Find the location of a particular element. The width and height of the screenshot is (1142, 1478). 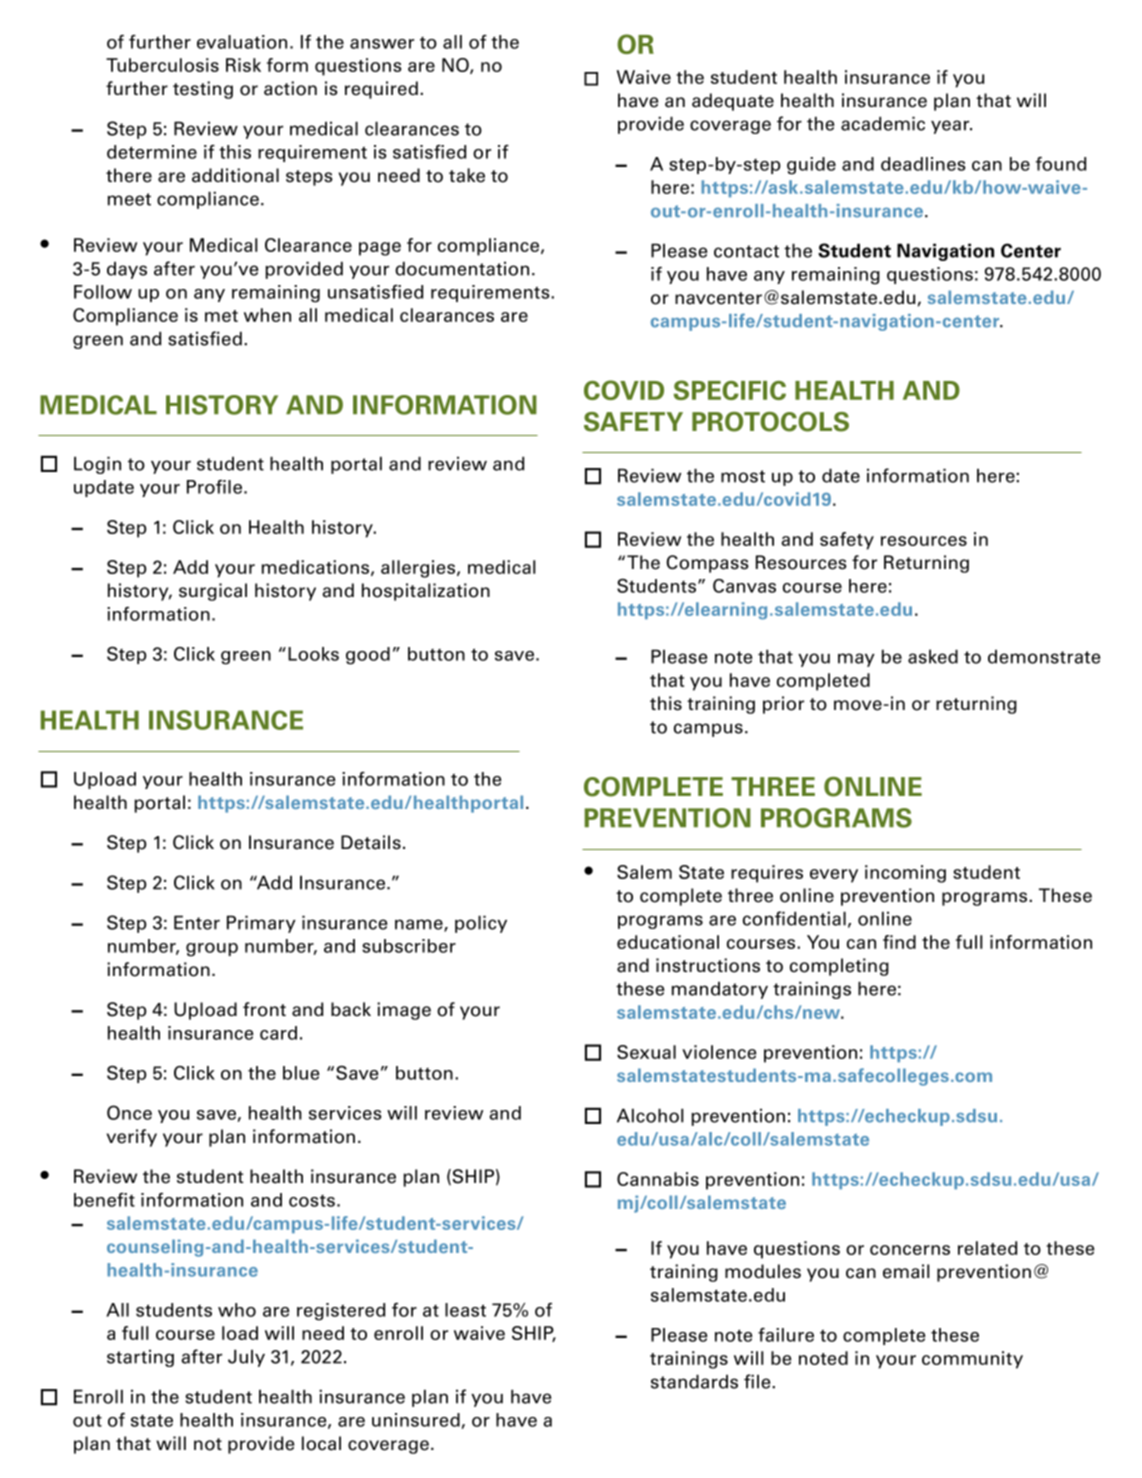

adequate is located at coordinates (733, 102).
